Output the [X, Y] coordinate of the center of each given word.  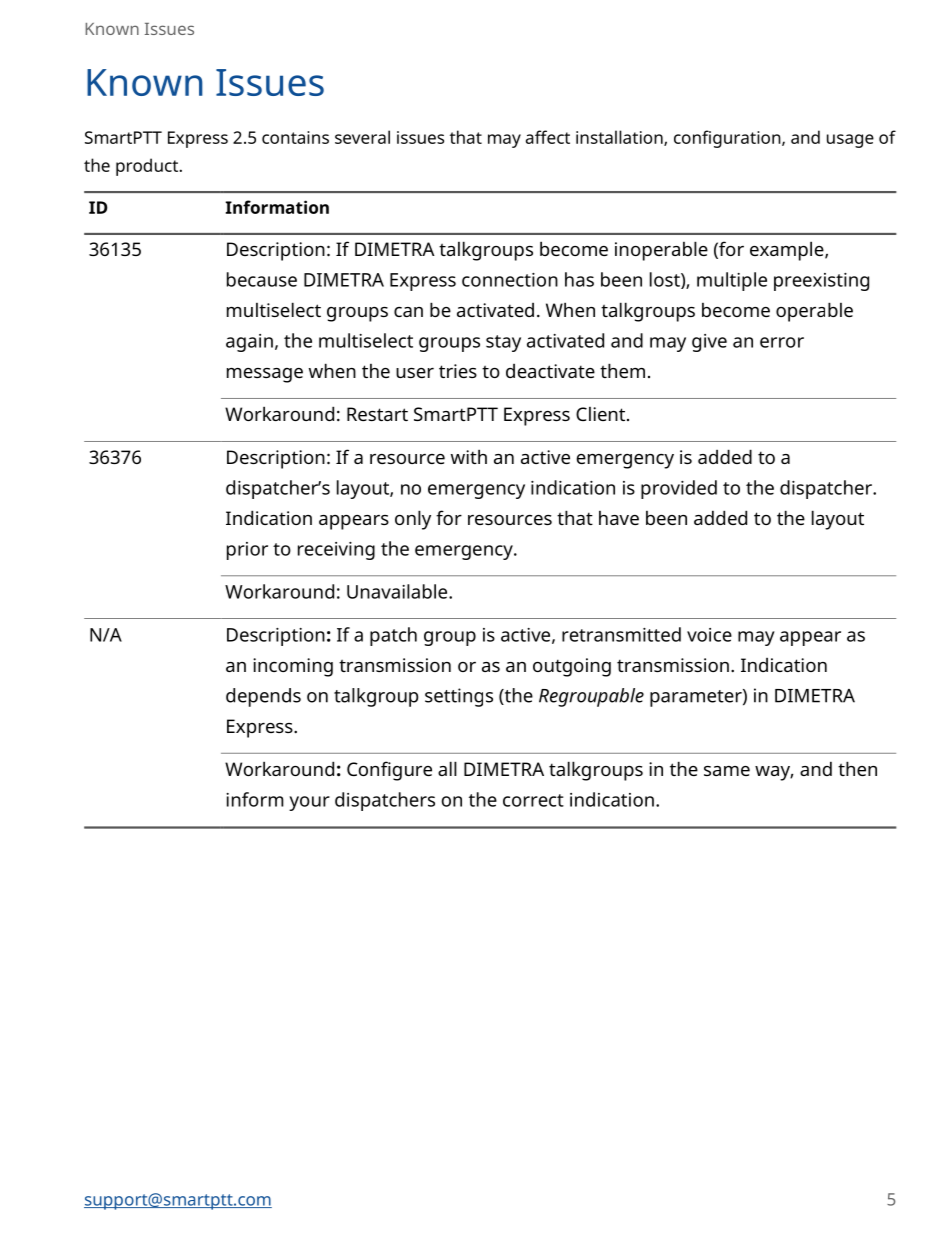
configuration [728, 139]
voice [709, 635]
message [265, 375]
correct [533, 800]
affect [548, 137]
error [782, 342]
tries [458, 371]
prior [247, 551]
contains [295, 137]
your [309, 803]
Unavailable [398, 591]
